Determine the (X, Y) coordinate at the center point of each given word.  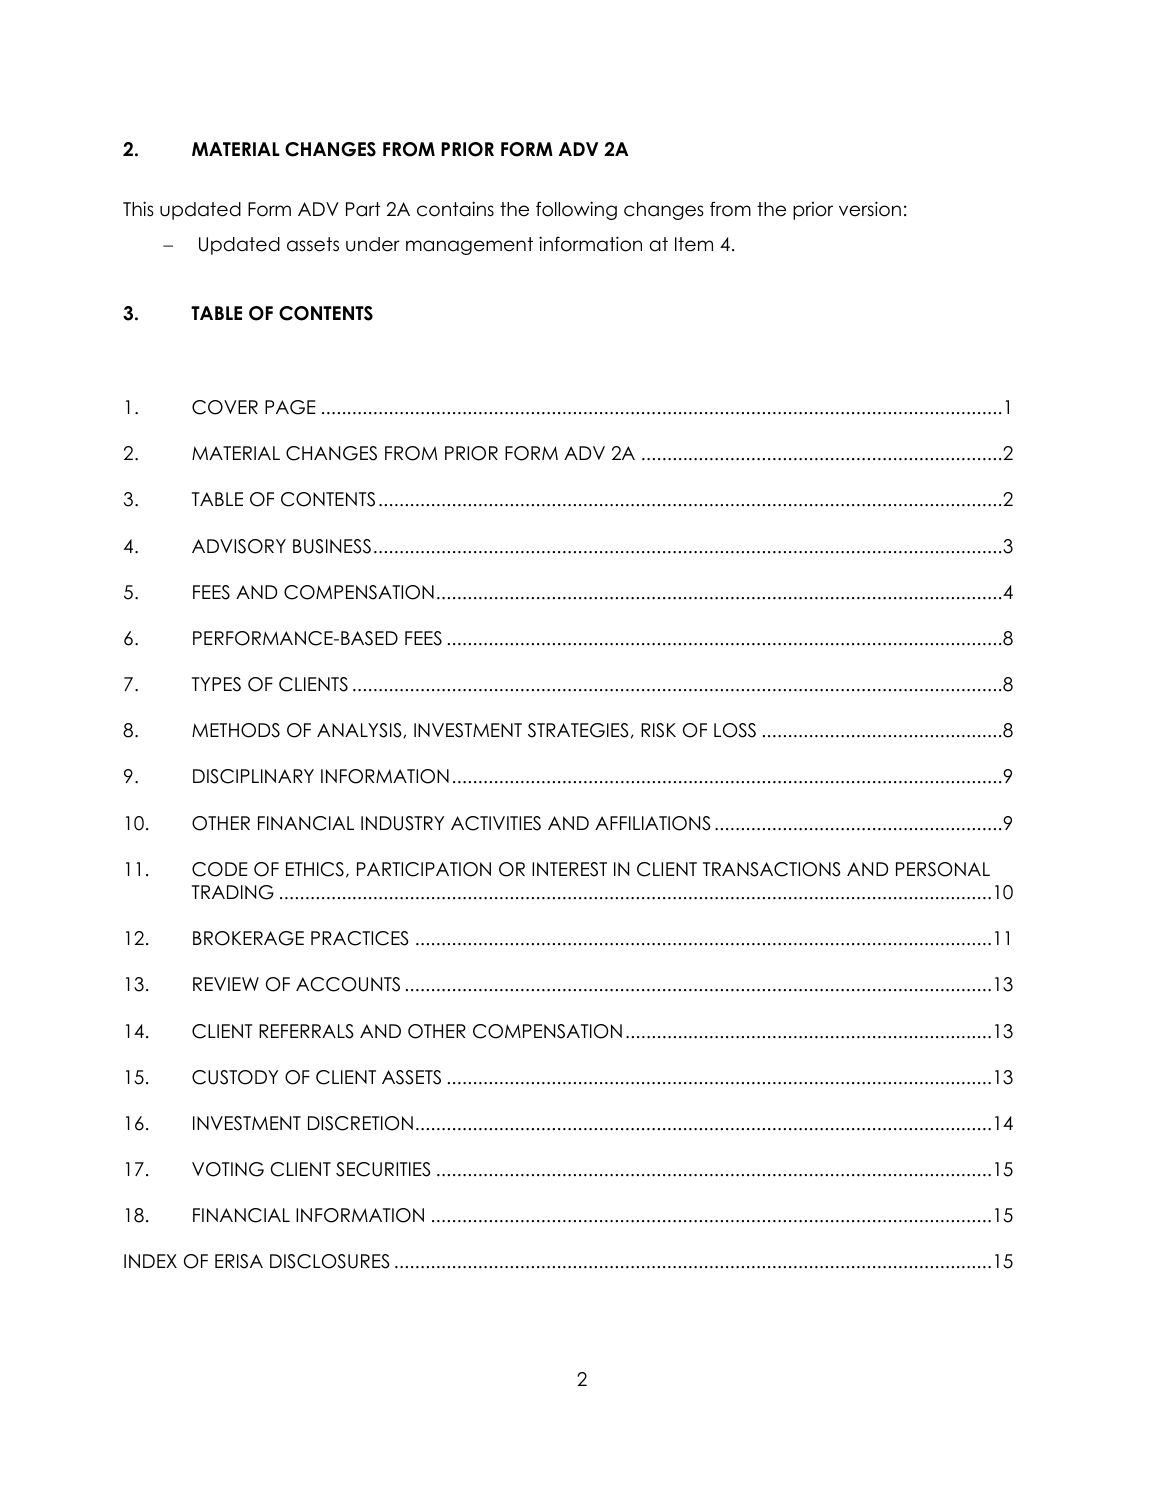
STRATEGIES (578, 730)
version (870, 209)
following (576, 210)
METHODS (236, 730)
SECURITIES (383, 1169)
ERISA (239, 1261)
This (138, 209)
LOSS (735, 730)
